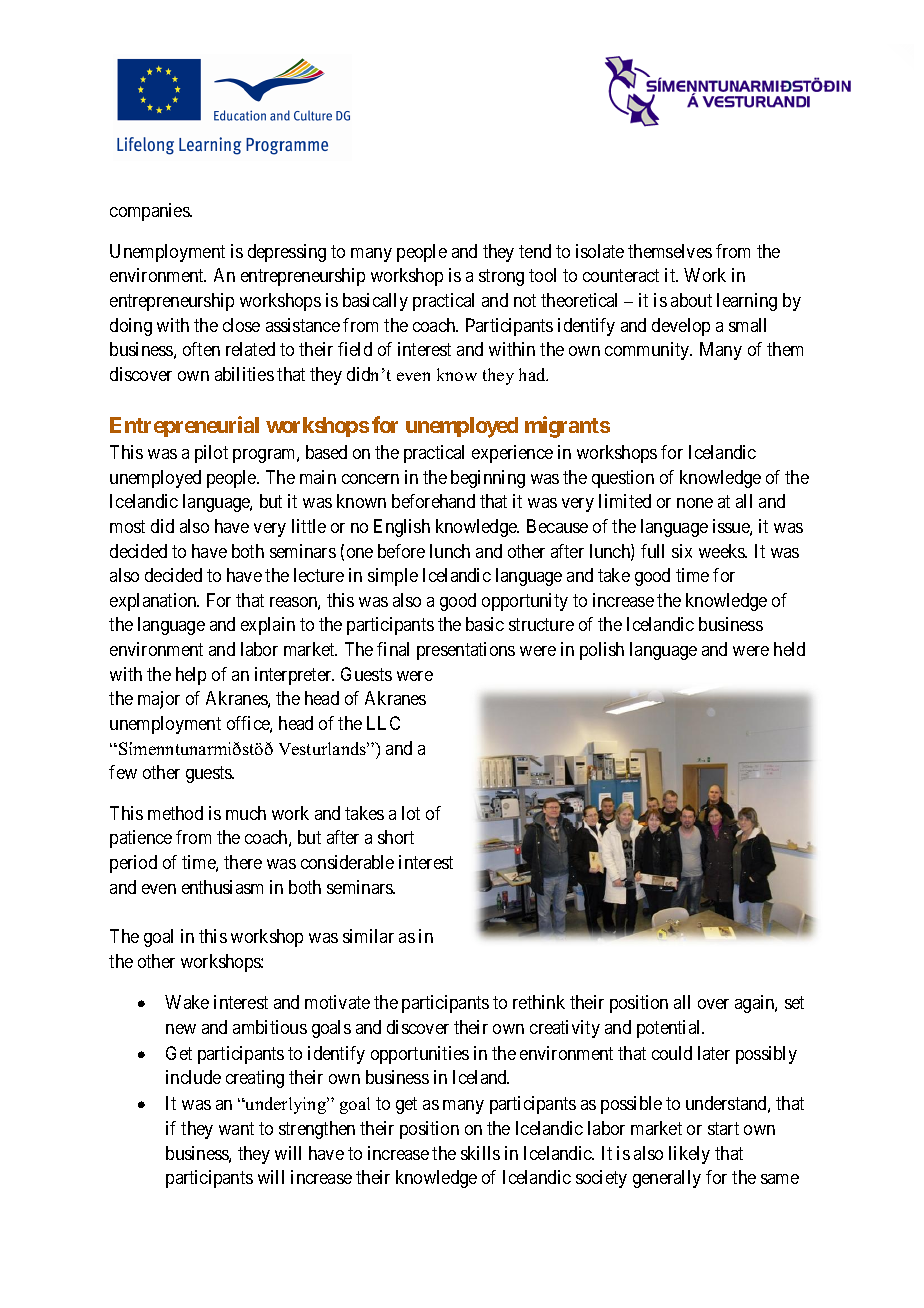  What do you see at coordinates (501, 277) in the page?
I see `strong` at bounding box center [501, 277].
